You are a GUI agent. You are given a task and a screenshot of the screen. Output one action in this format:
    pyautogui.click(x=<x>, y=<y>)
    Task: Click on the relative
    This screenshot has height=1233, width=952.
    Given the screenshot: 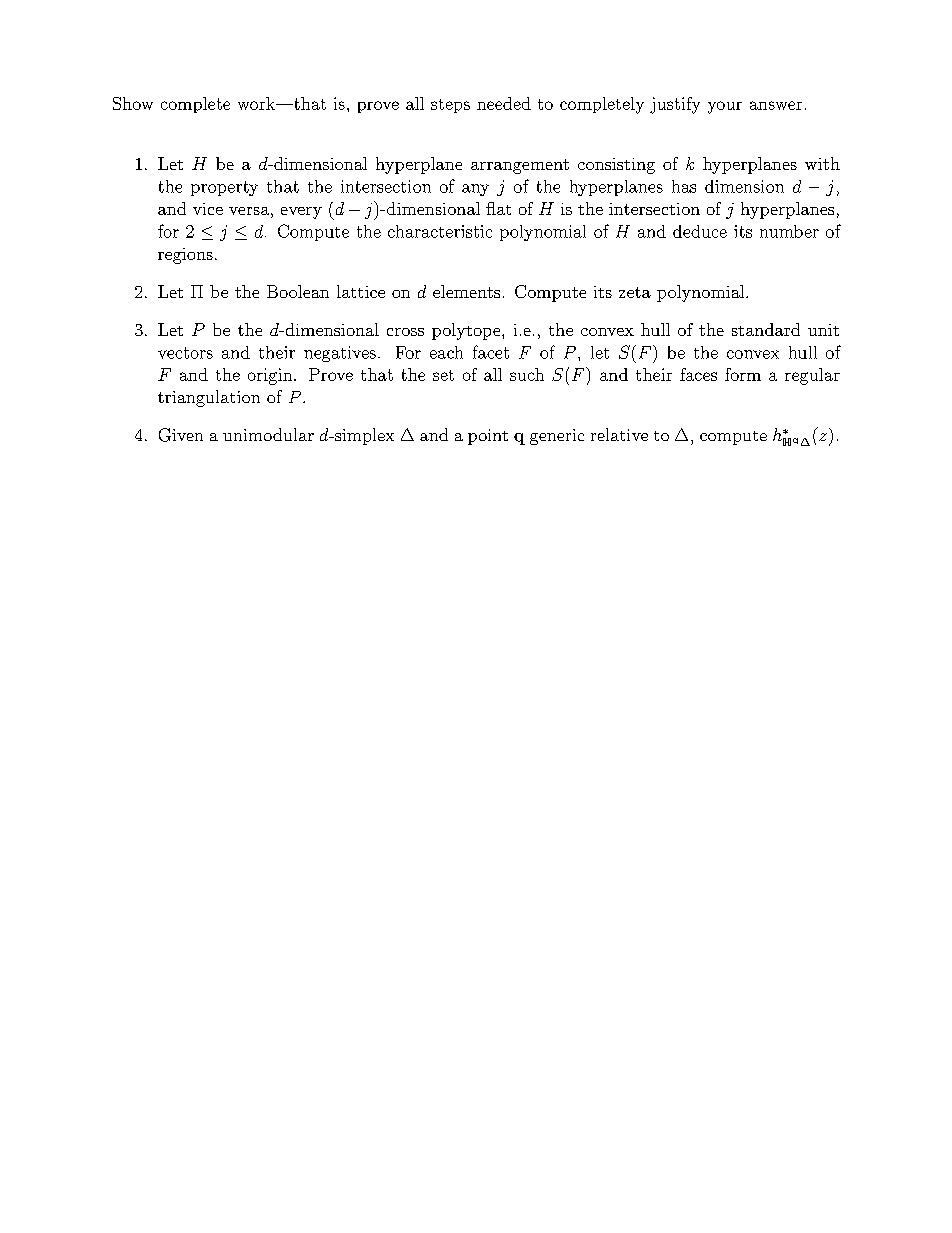 What is the action you would take?
    pyautogui.click(x=619, y=434)
